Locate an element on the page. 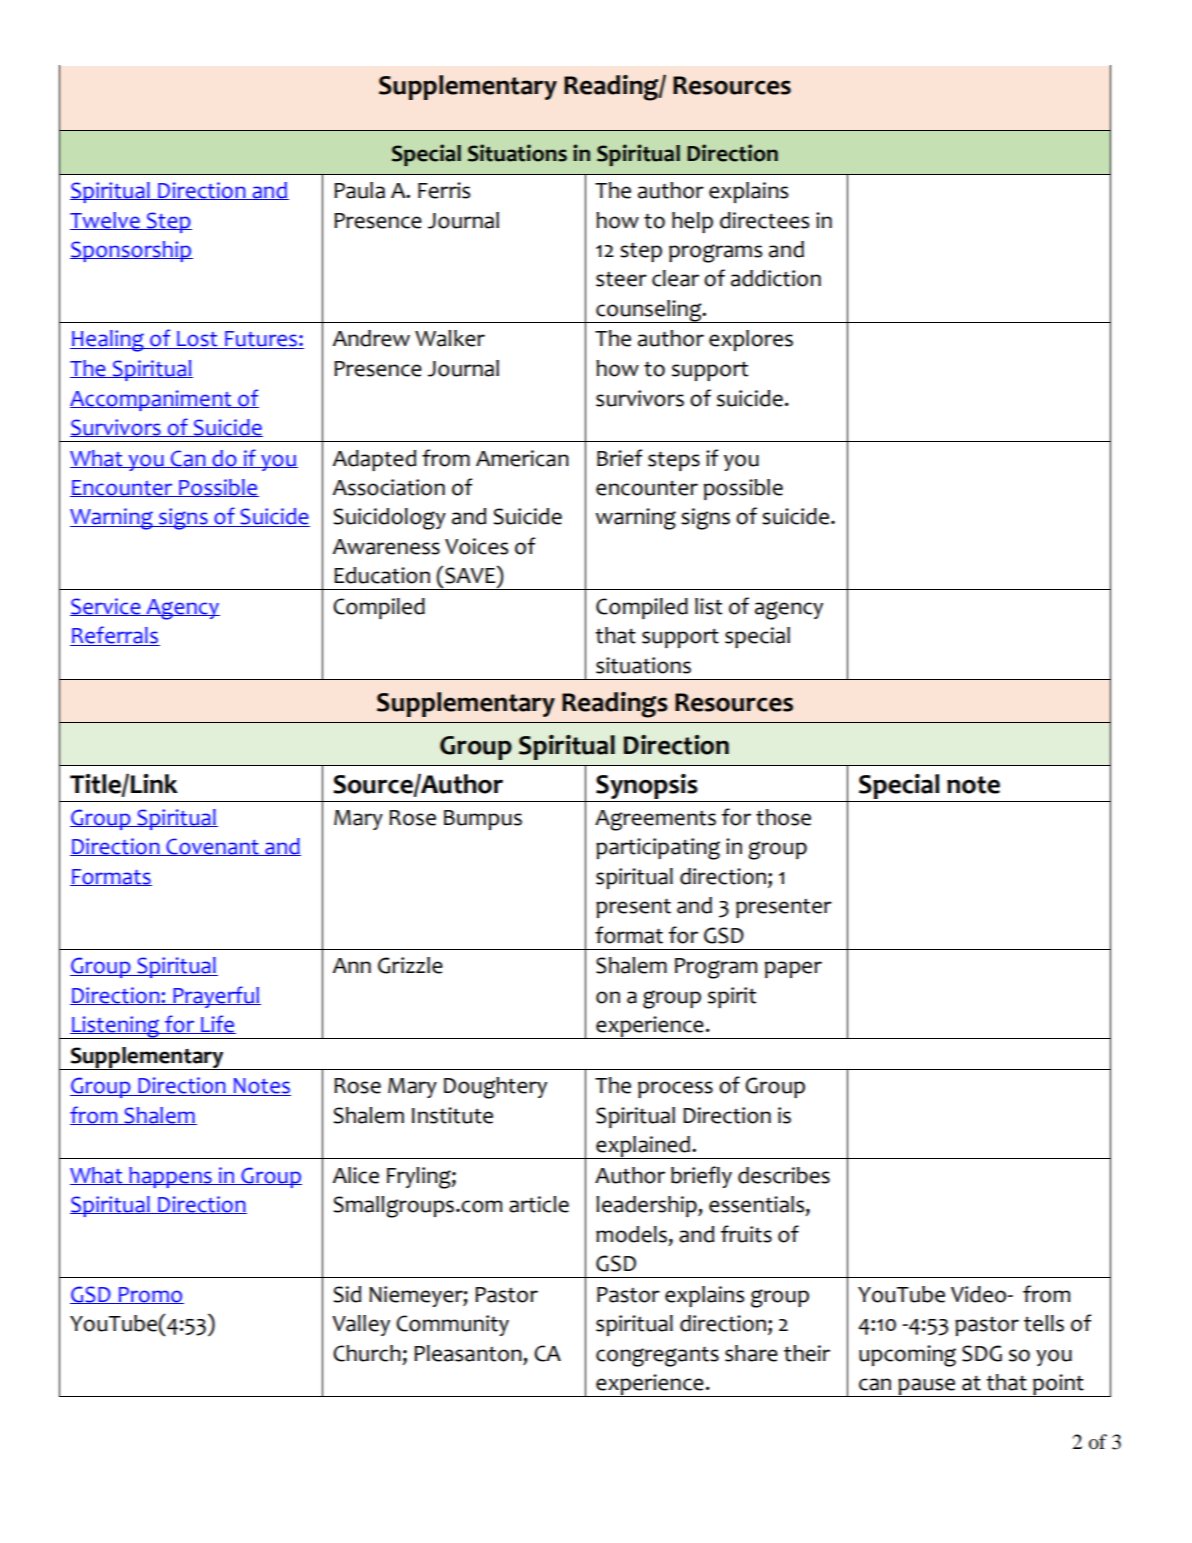 The height and width of the image is (1543, 1192). addiction is located at coordinates (776, 278).
